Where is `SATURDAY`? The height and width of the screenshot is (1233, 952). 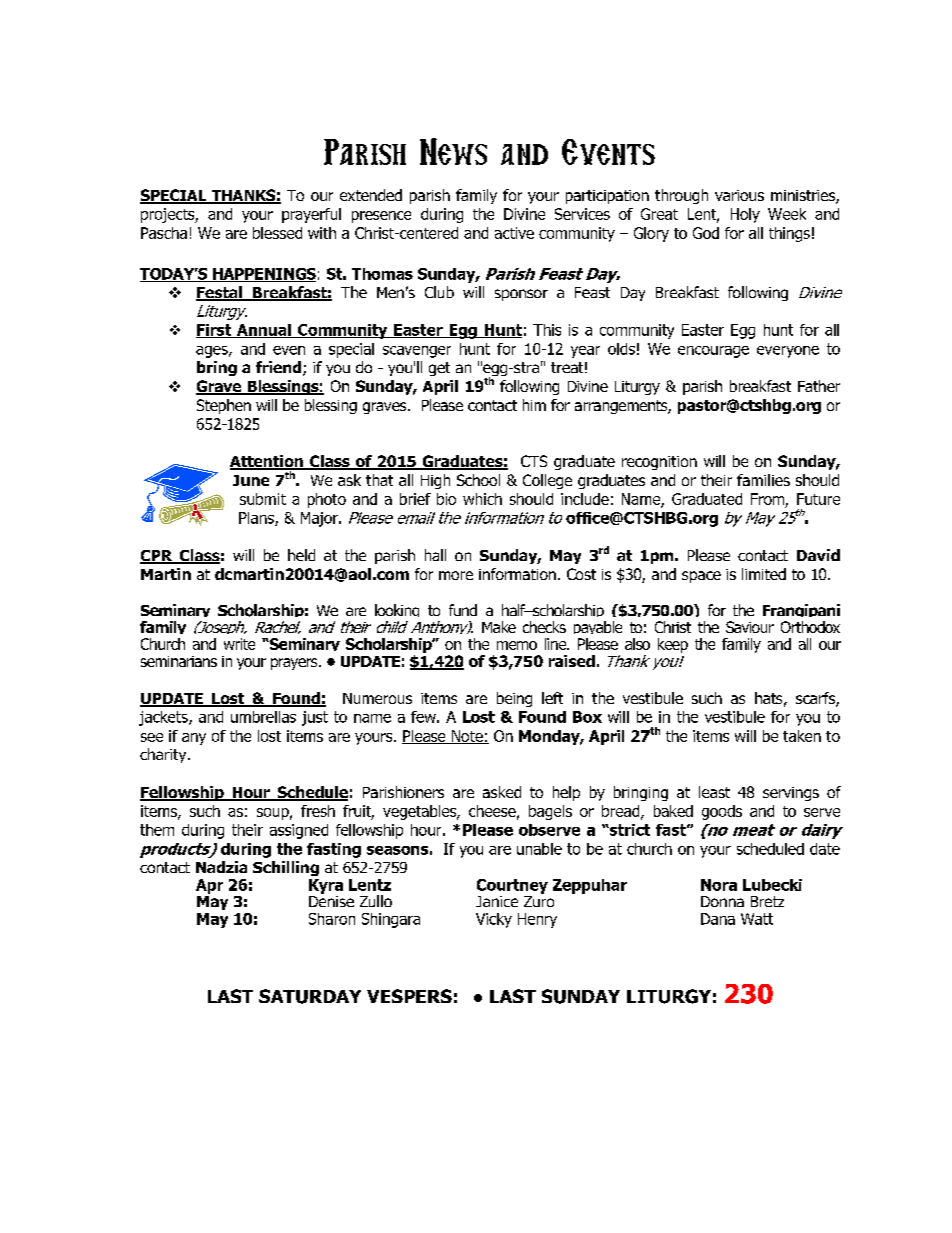
SATURDAY is located at coordinates (310, 996).
